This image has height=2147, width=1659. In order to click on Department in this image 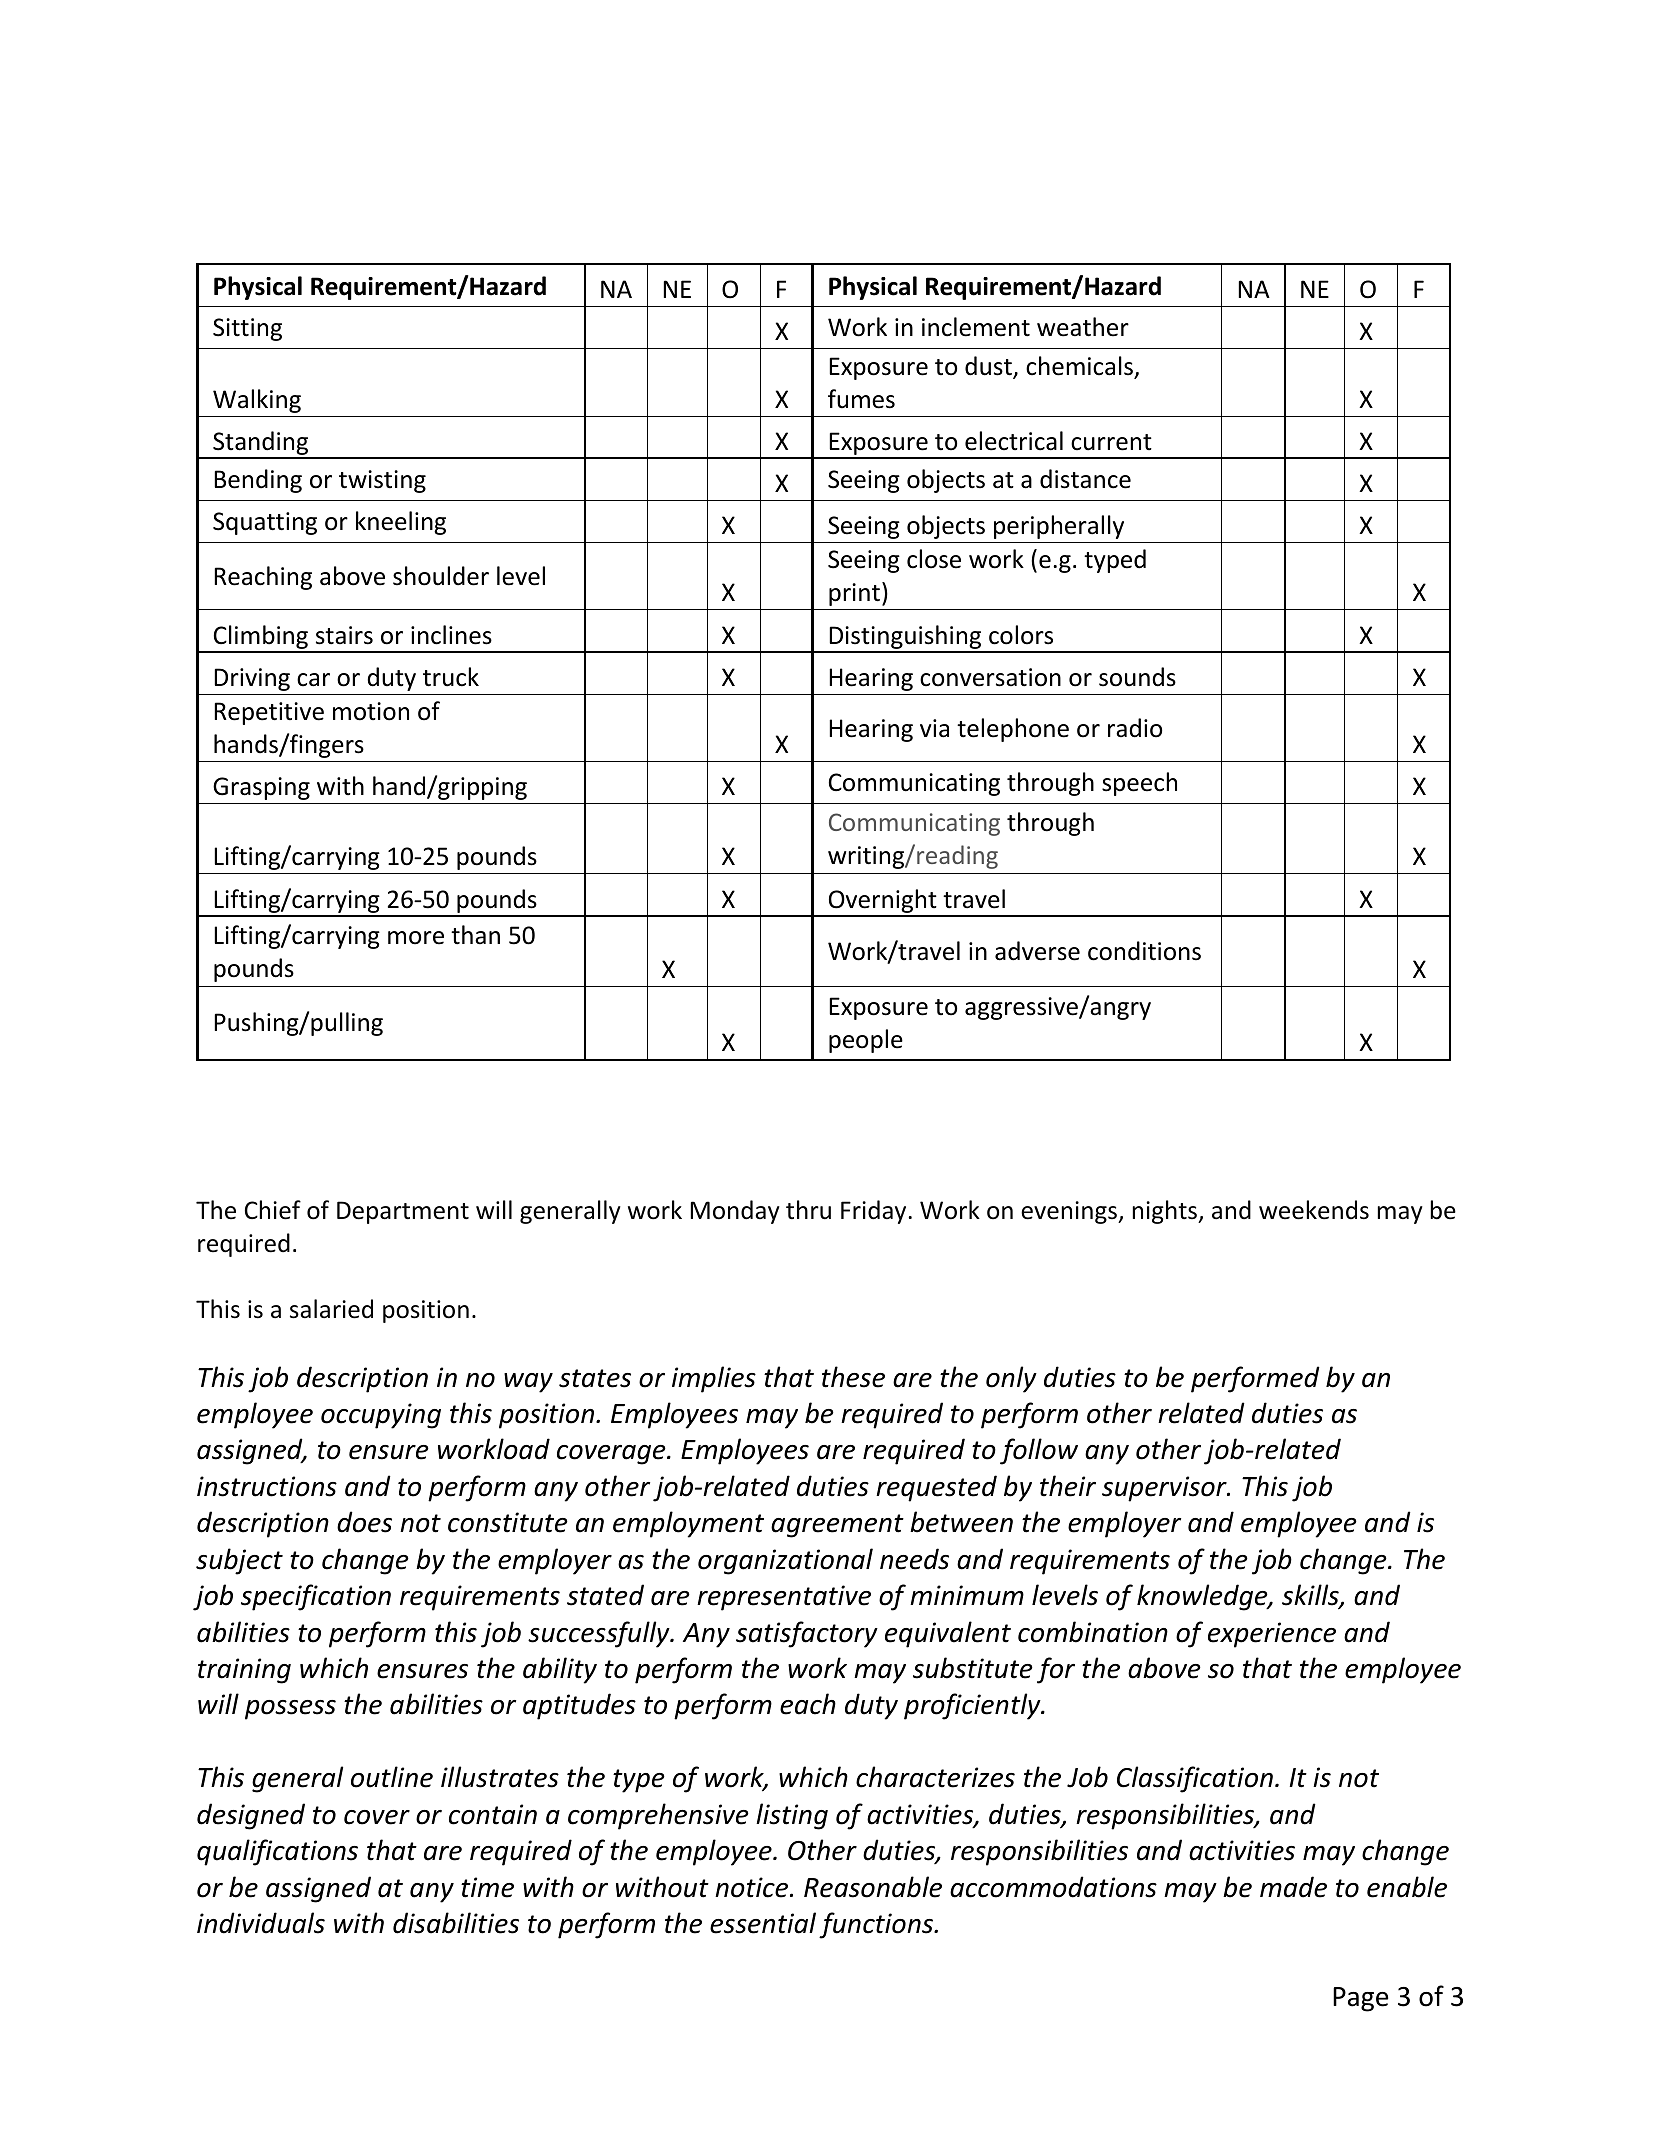, I will do `click(403, 1212)`.
